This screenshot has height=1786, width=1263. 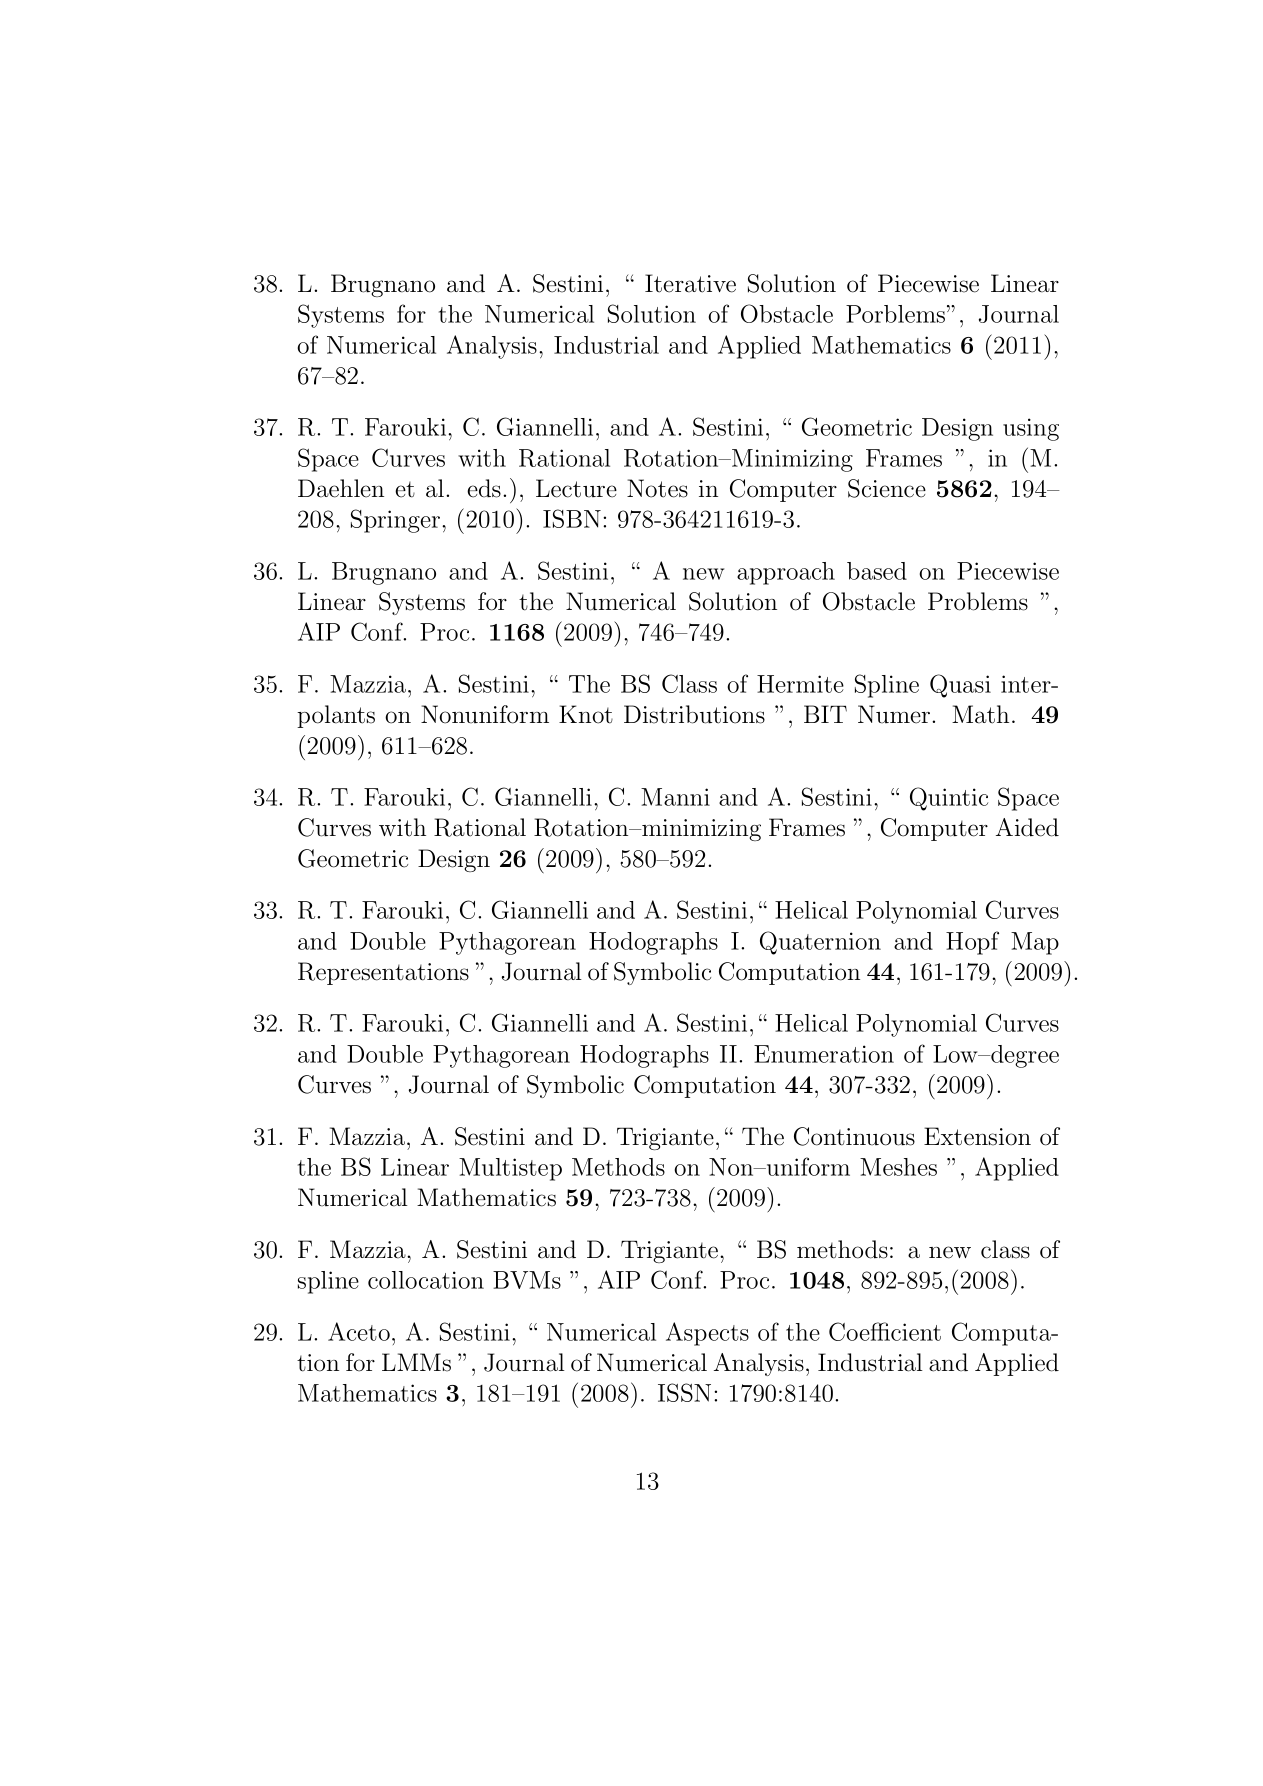 I want to click on approach, so click(x=786, y=573).
